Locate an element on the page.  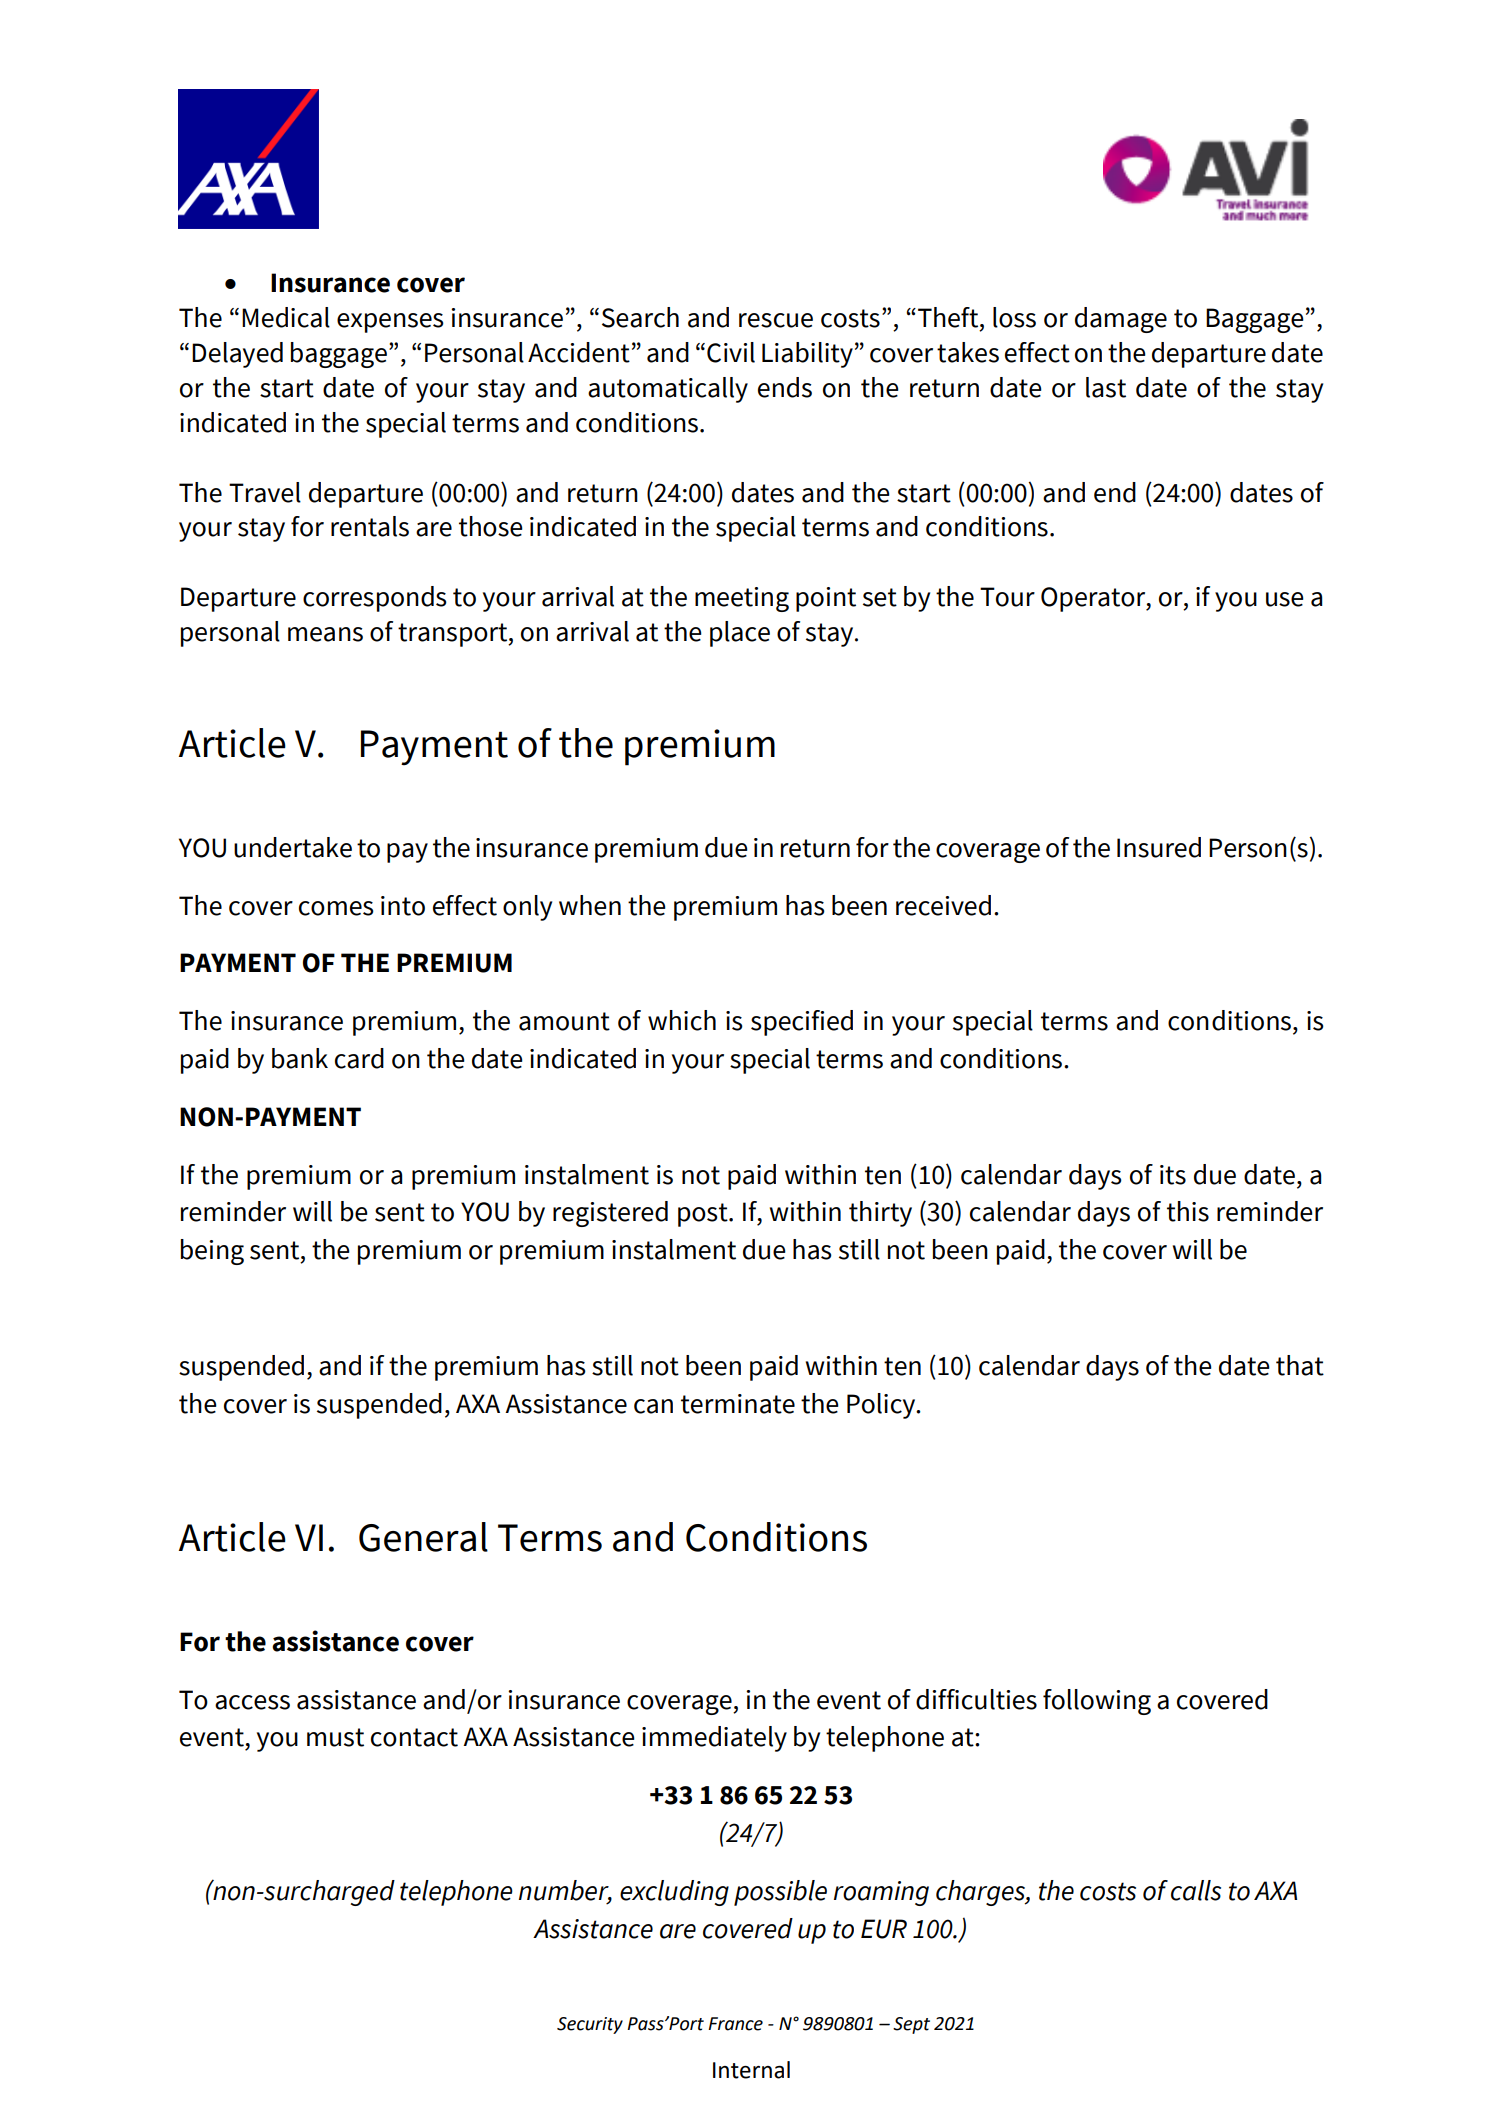
its is located at coordinates (1173, 1175).
